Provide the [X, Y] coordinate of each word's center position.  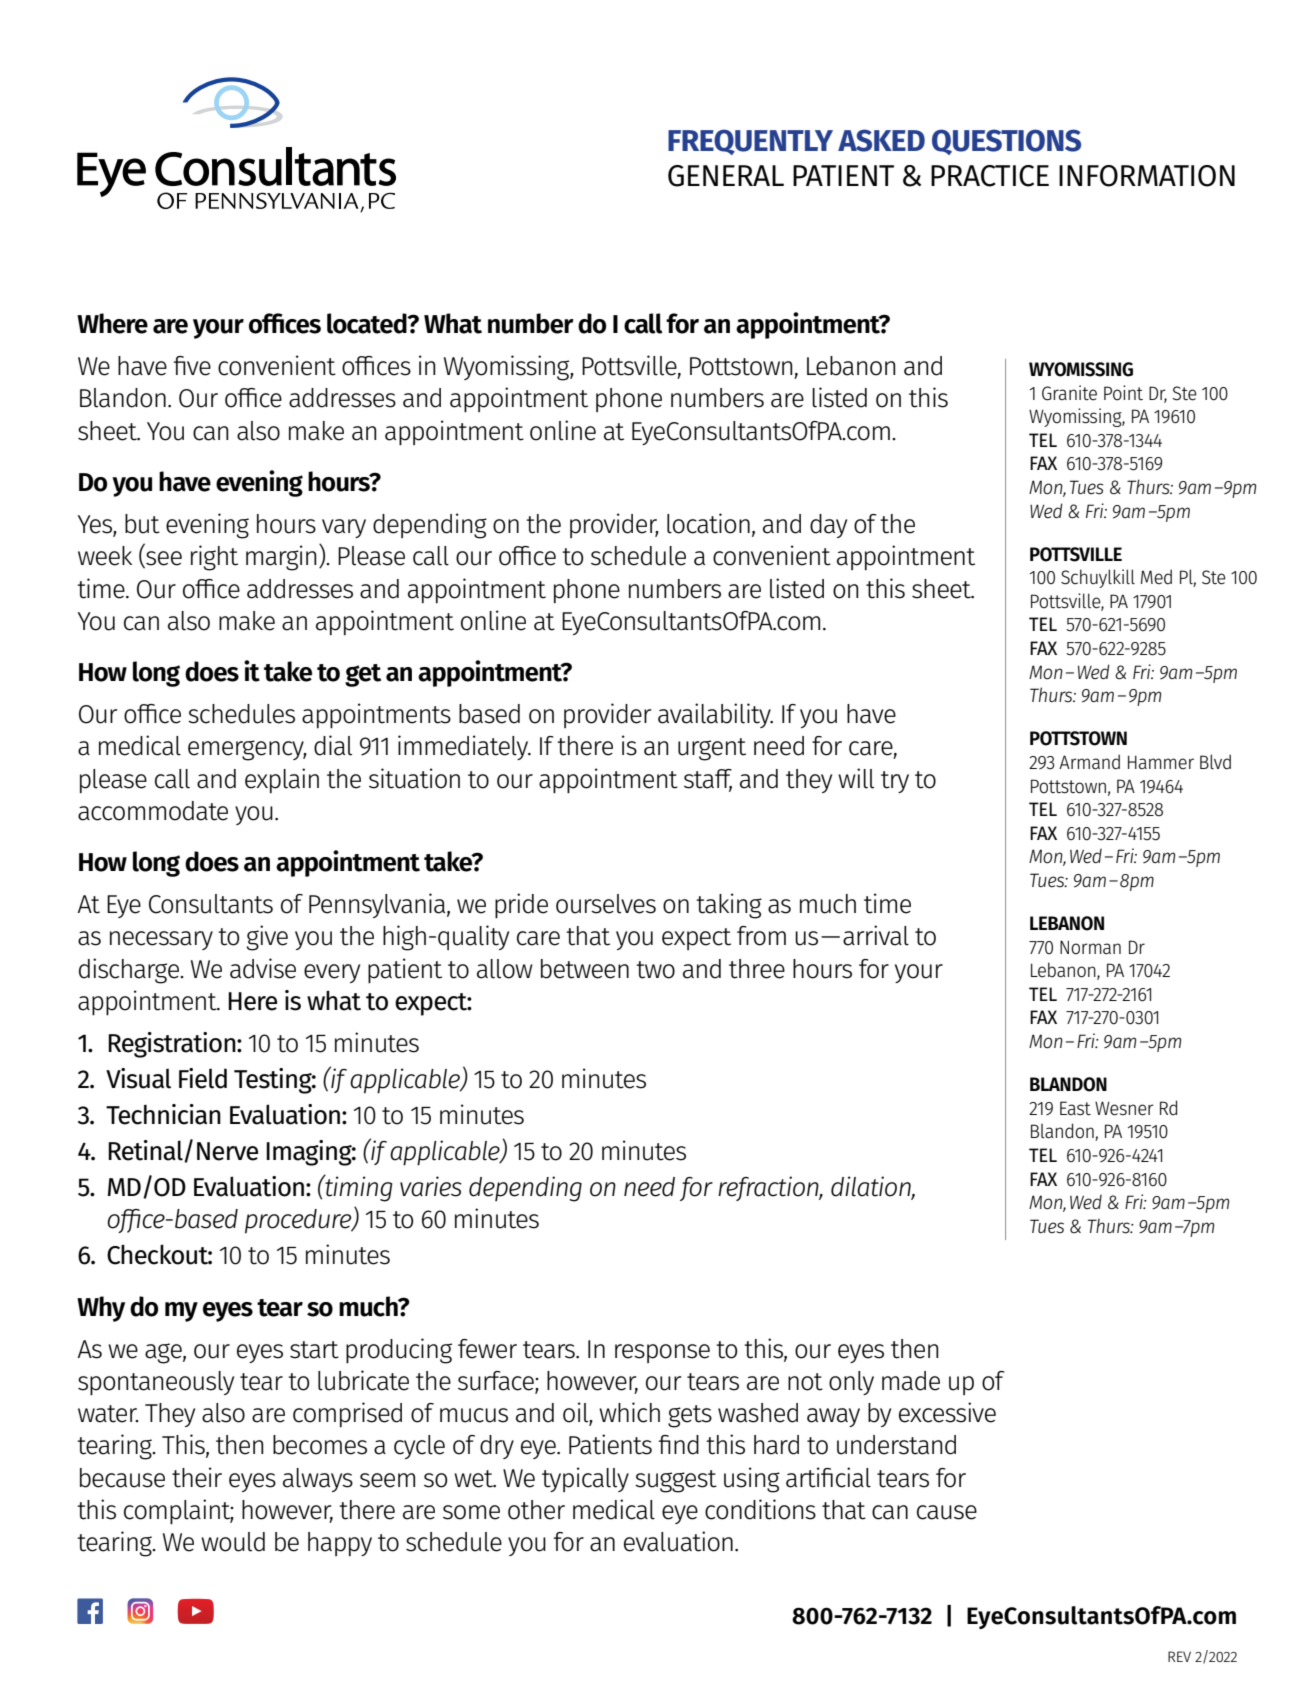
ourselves [606, 904]
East [1075, 1108]
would [233, 1542]
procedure [299, 1221]
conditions [760, 1509]
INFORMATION [1147, 176]
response [662, 1353]
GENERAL [726, 176]
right [214, 558]
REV [1179, 1656]
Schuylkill [1098, 578]
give [267, 938]
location [708, 523]
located [368, 323]
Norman [1090, 947]
